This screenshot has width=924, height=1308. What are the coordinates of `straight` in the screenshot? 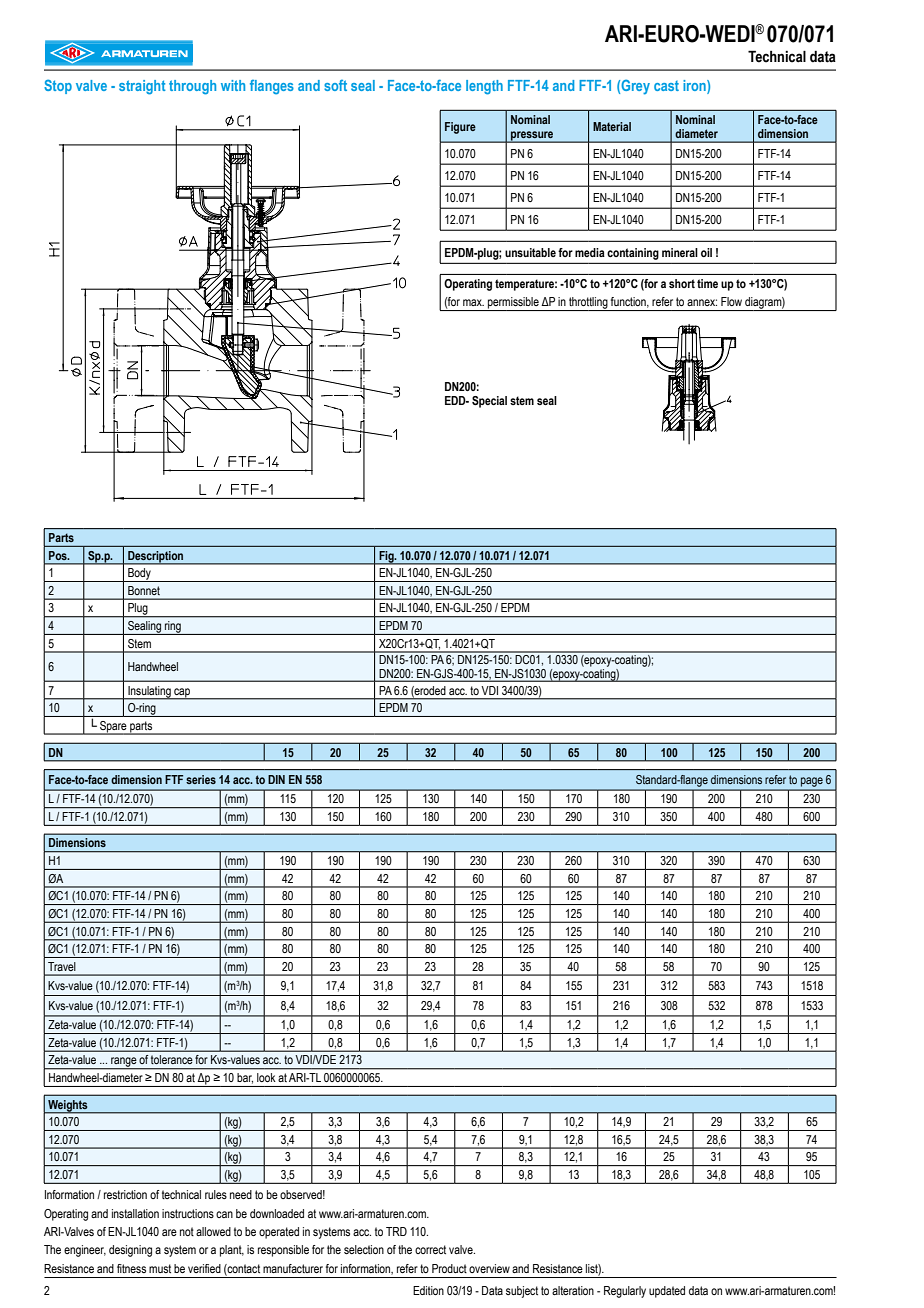 It's located at (142, 87).
